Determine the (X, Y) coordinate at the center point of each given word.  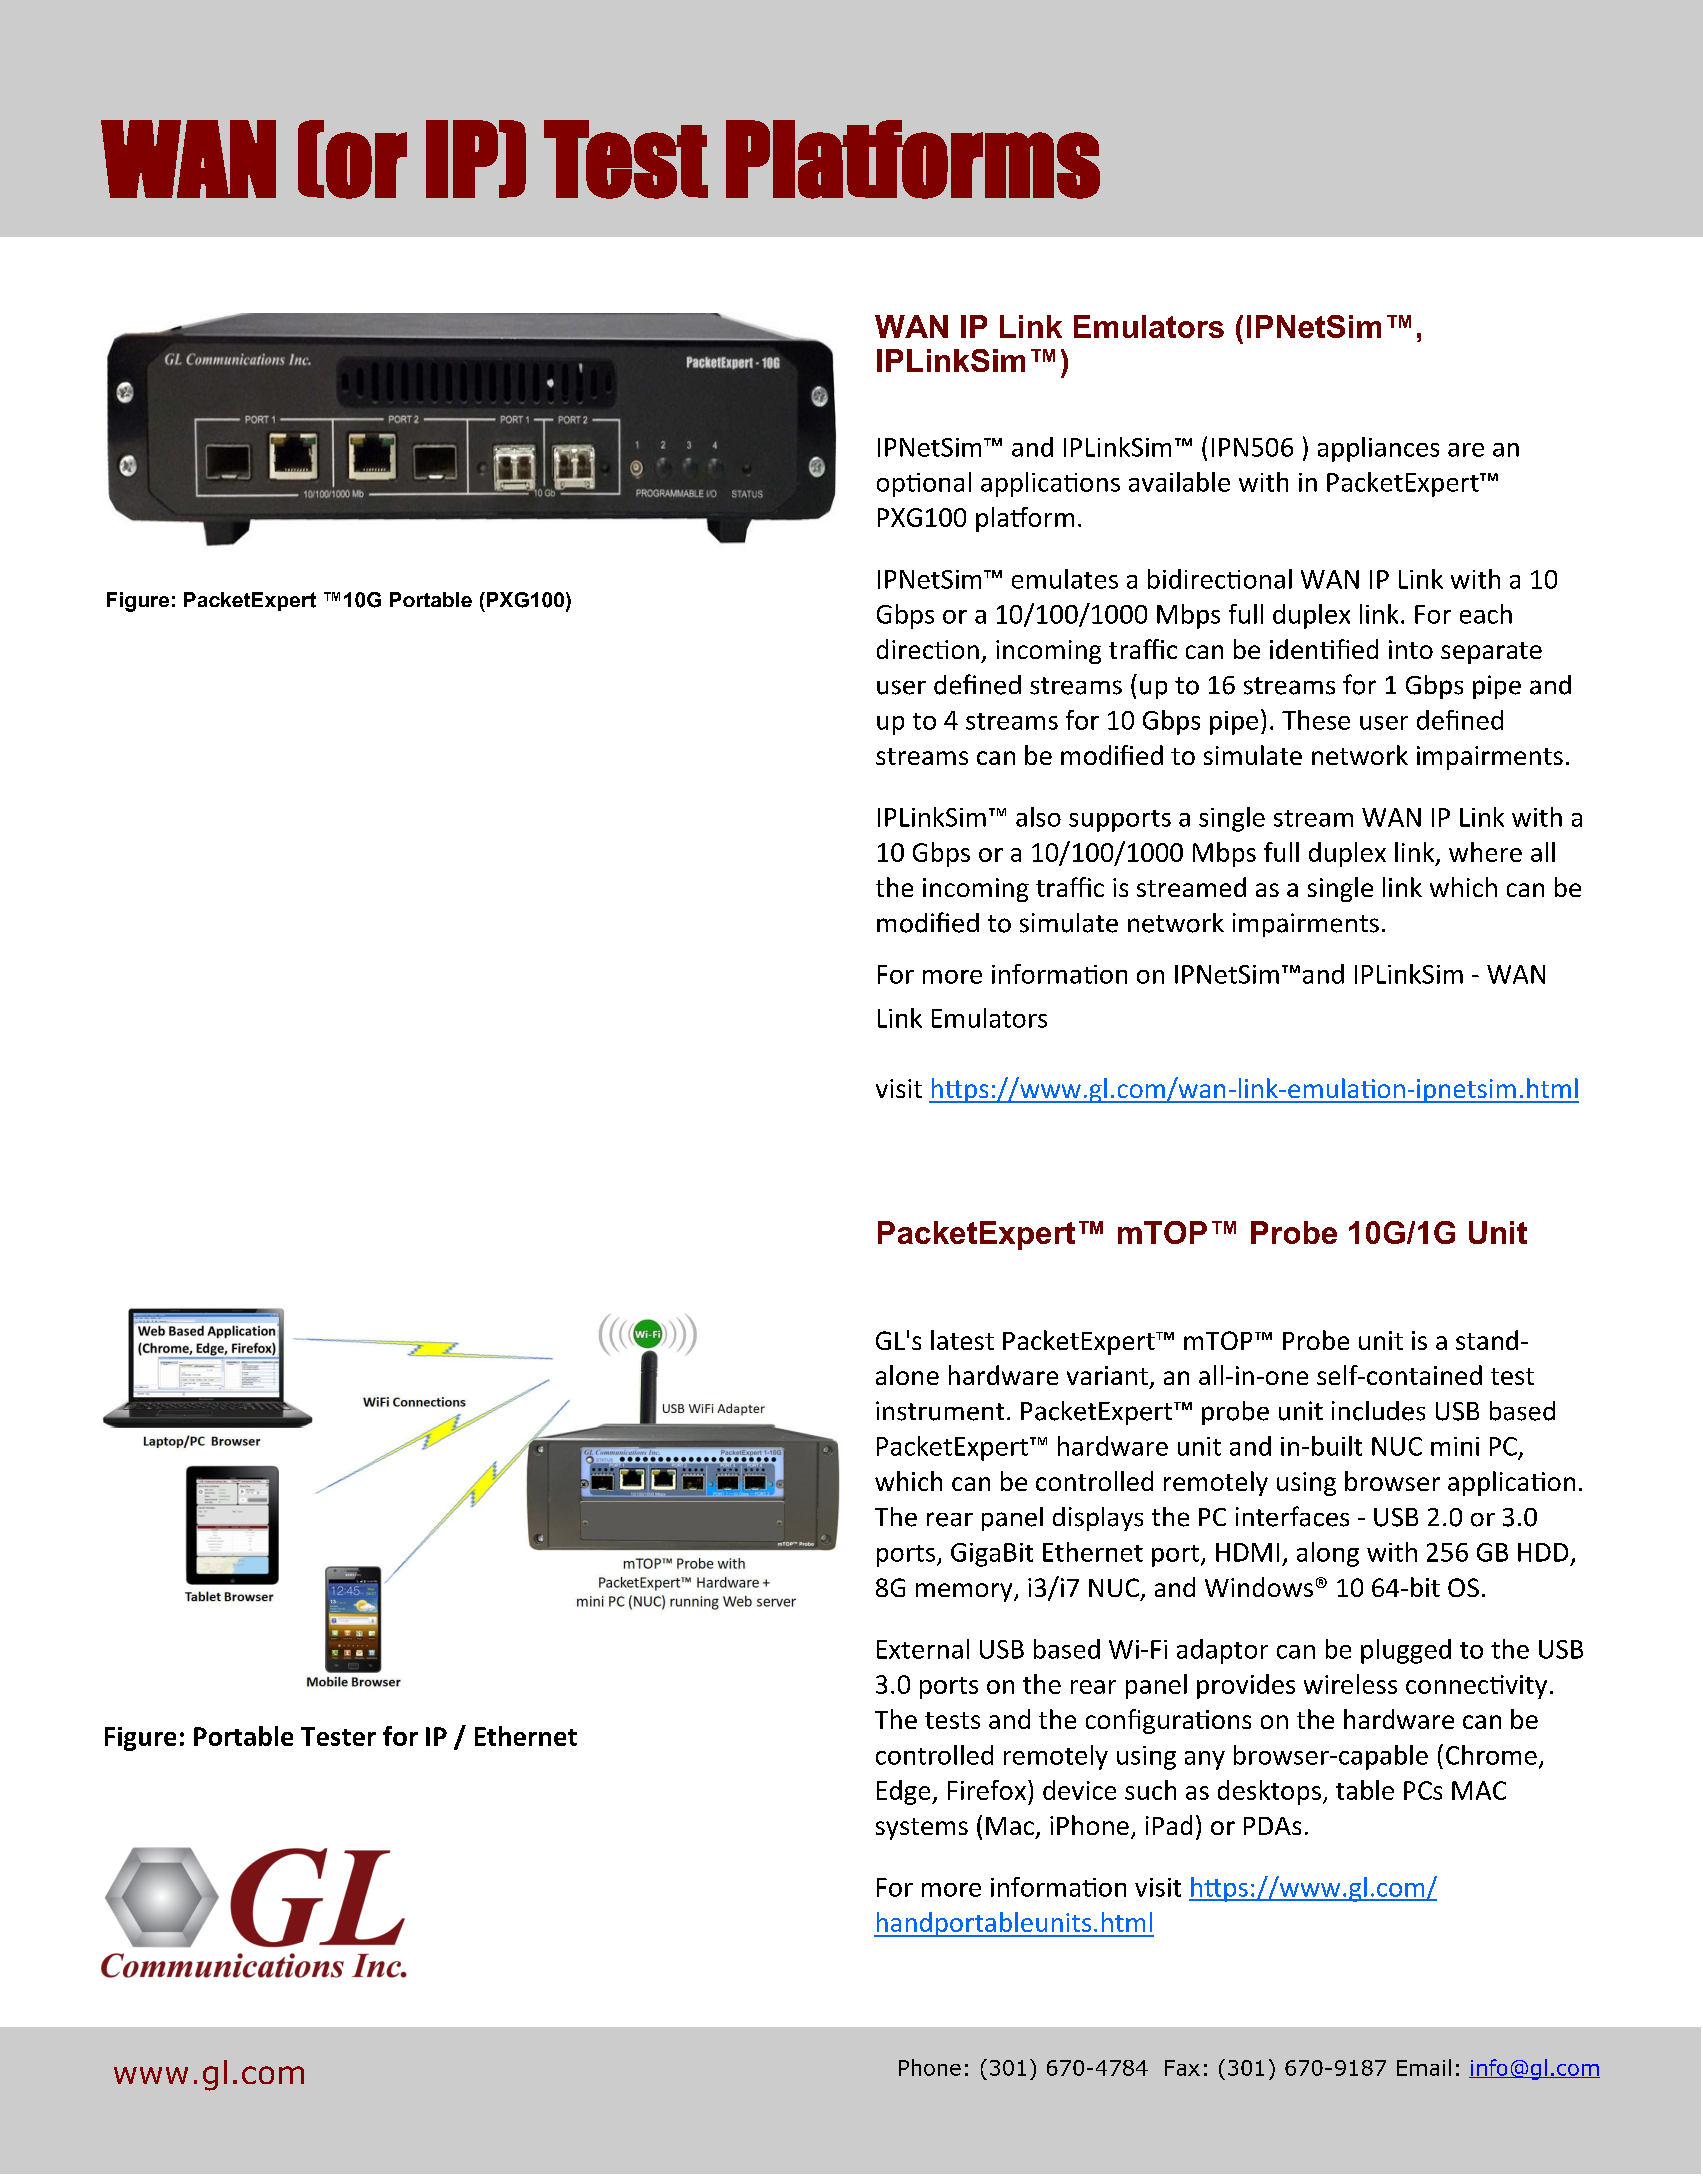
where (1485, 852)
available (1179, 482)
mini (1455, 1446)
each (1486, 614)
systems (922, 1829)
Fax (1182, 2068)
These (1316, 720)
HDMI (1247, 1552)
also (1038, 817)
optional (924, 484)
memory (965, 1592)
